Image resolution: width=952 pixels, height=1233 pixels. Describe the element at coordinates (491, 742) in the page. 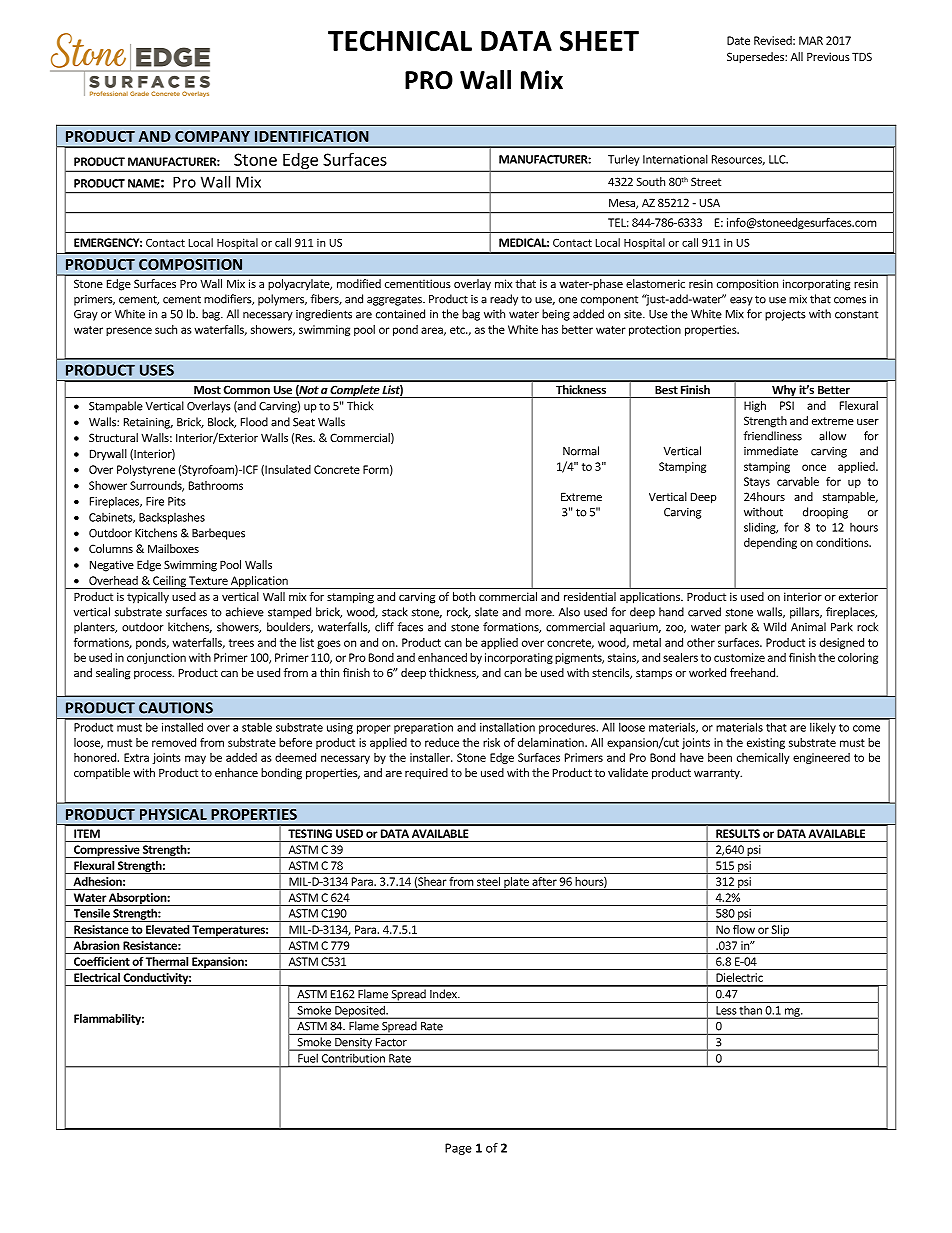

I see `risk` at that location.
